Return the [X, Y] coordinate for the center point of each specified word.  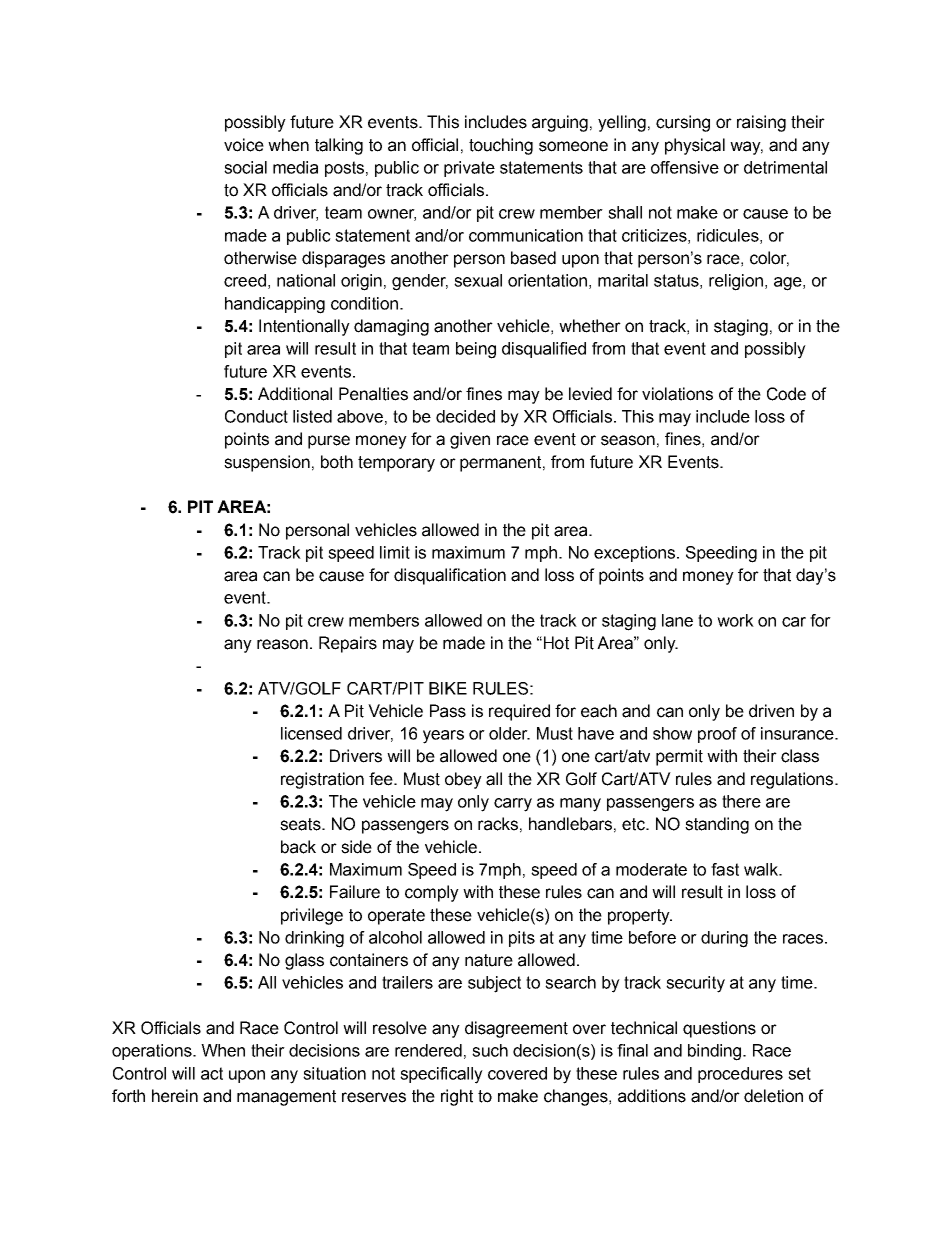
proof [717, 735]
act [212, 1073]
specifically [441, 1075]
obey [463, 780]
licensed [311, 733]
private [469, 169]
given [470, 440]
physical [695, 146]
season [628, 440]
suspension [267, 463]
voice [244, 145]
